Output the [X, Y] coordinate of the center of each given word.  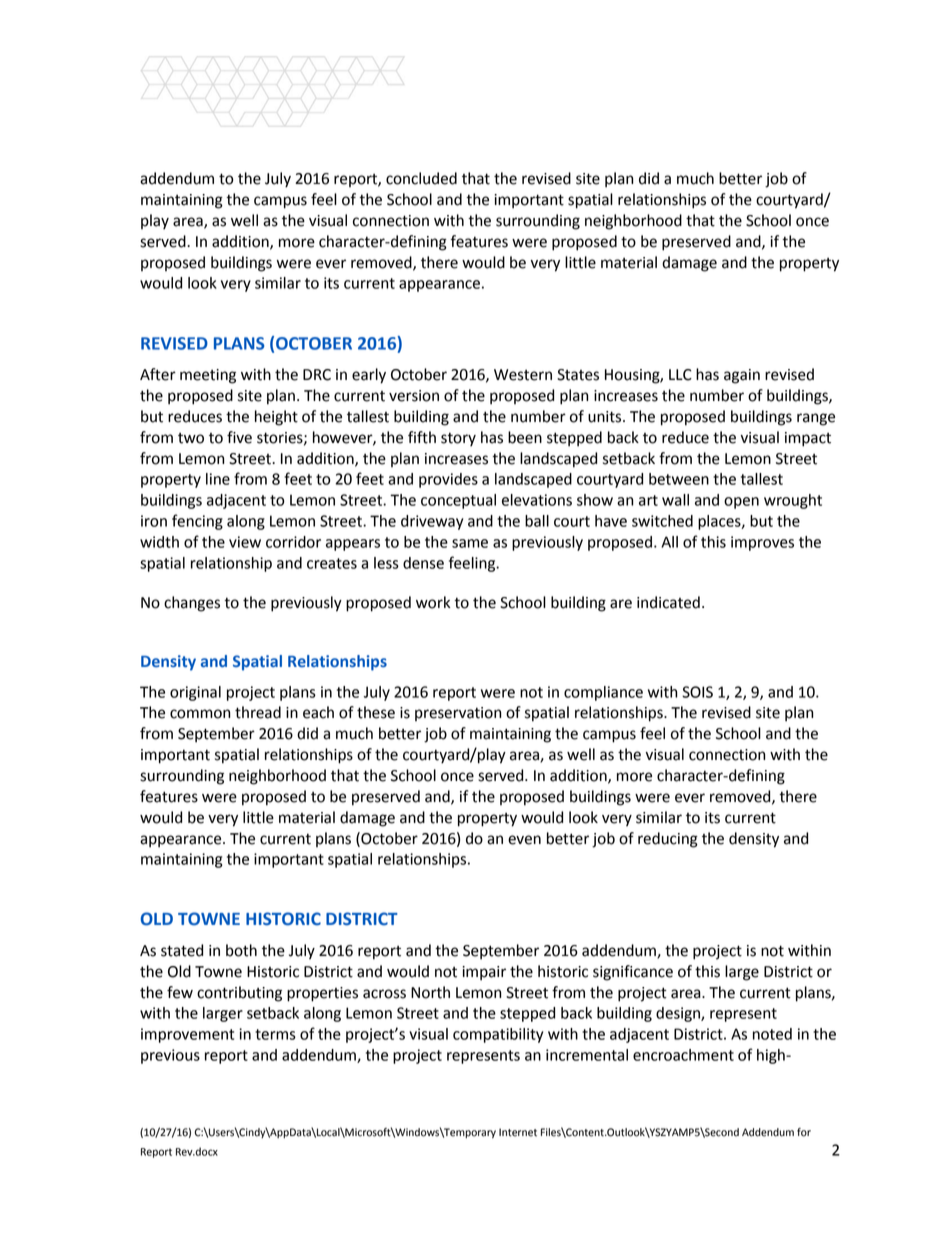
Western [523, 375]
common [200, 714]
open [741, 503]
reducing [668, 840]
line [218, 479]
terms [275, 1034]
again [742, 376]
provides [448, 480]
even [524, 840]
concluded [421, 178]
